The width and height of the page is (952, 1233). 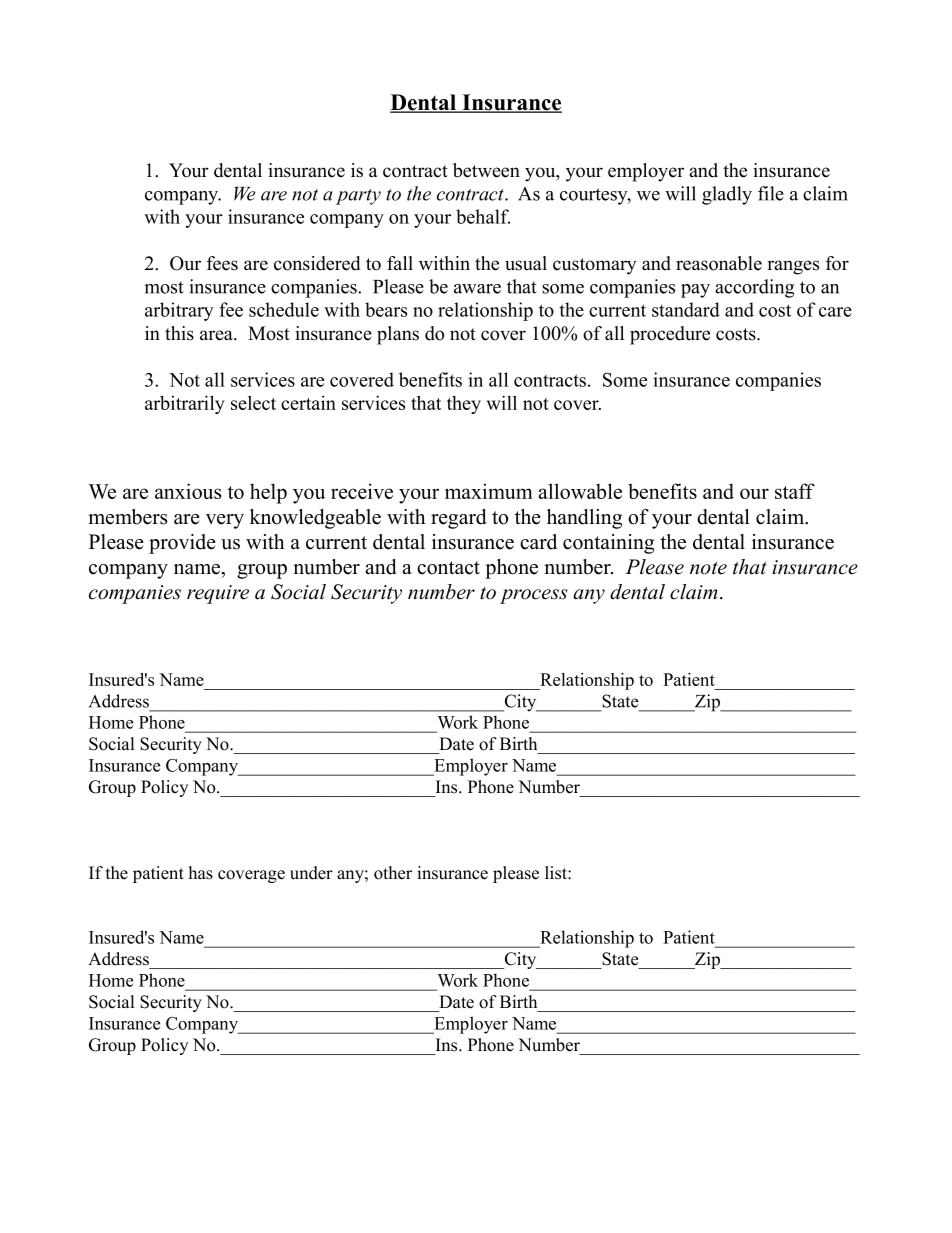 What do you see at coordinates (222, 263) in the page?
I see `fees` at bounding box center [222, 263].
